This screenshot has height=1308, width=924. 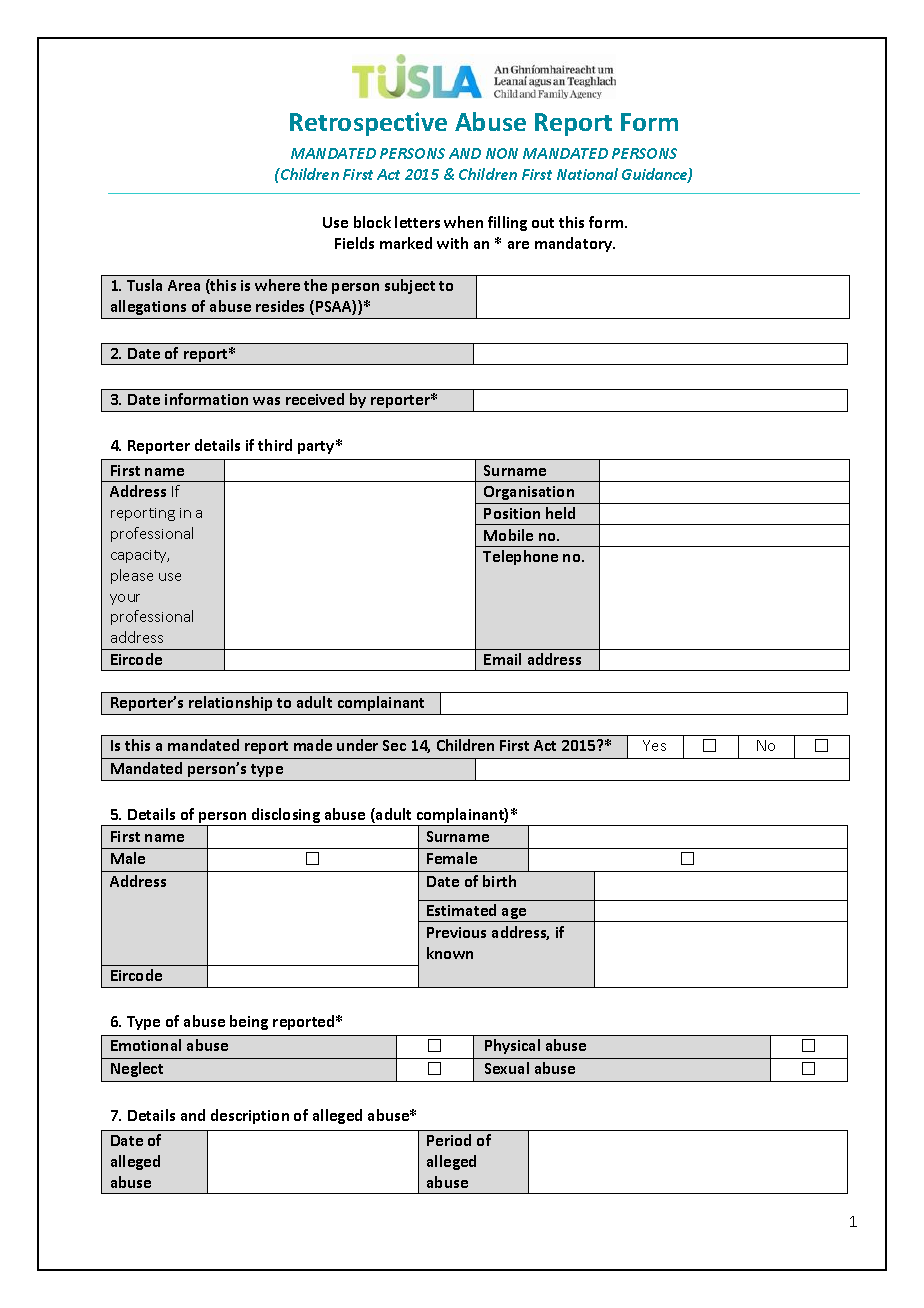 I want to click on Yes, so click(x=654, y=745).
